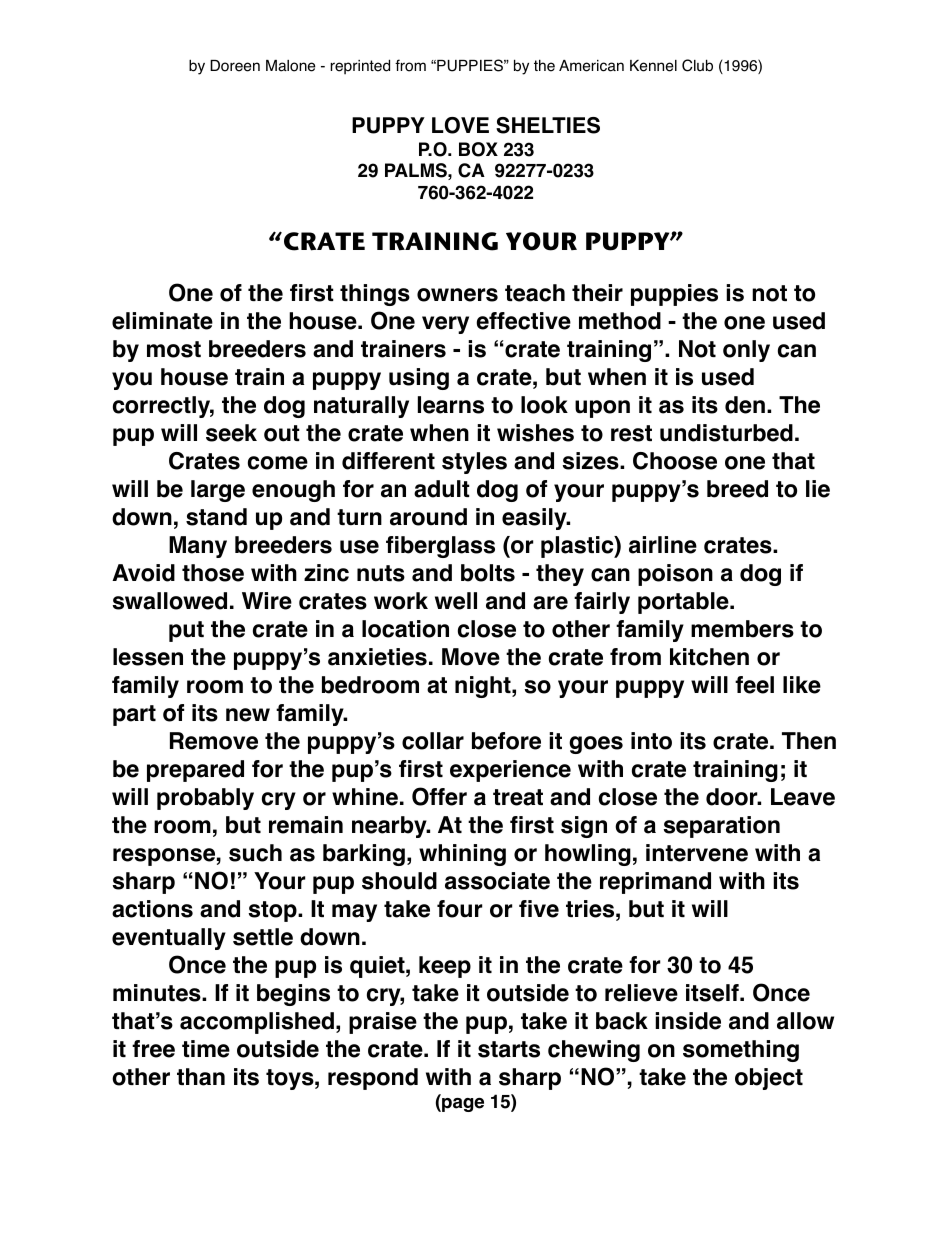 The height and width of the screenshot is (1233, 952). What do you see at coordinates (721, 827) in the screenshot?
I see `separation` at bounding box center [721, 827].
